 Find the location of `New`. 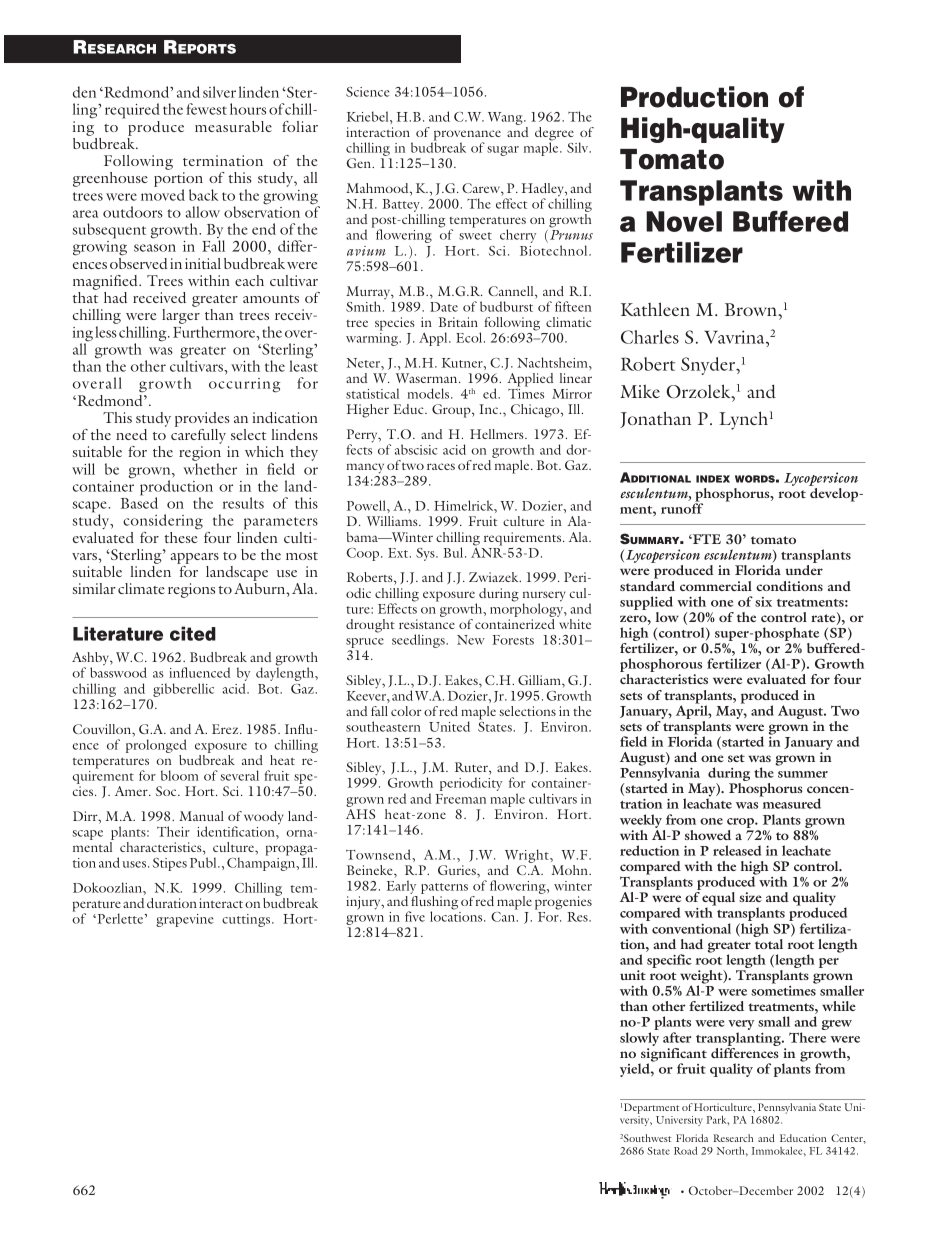

New is located at coordinates (471, 640).
